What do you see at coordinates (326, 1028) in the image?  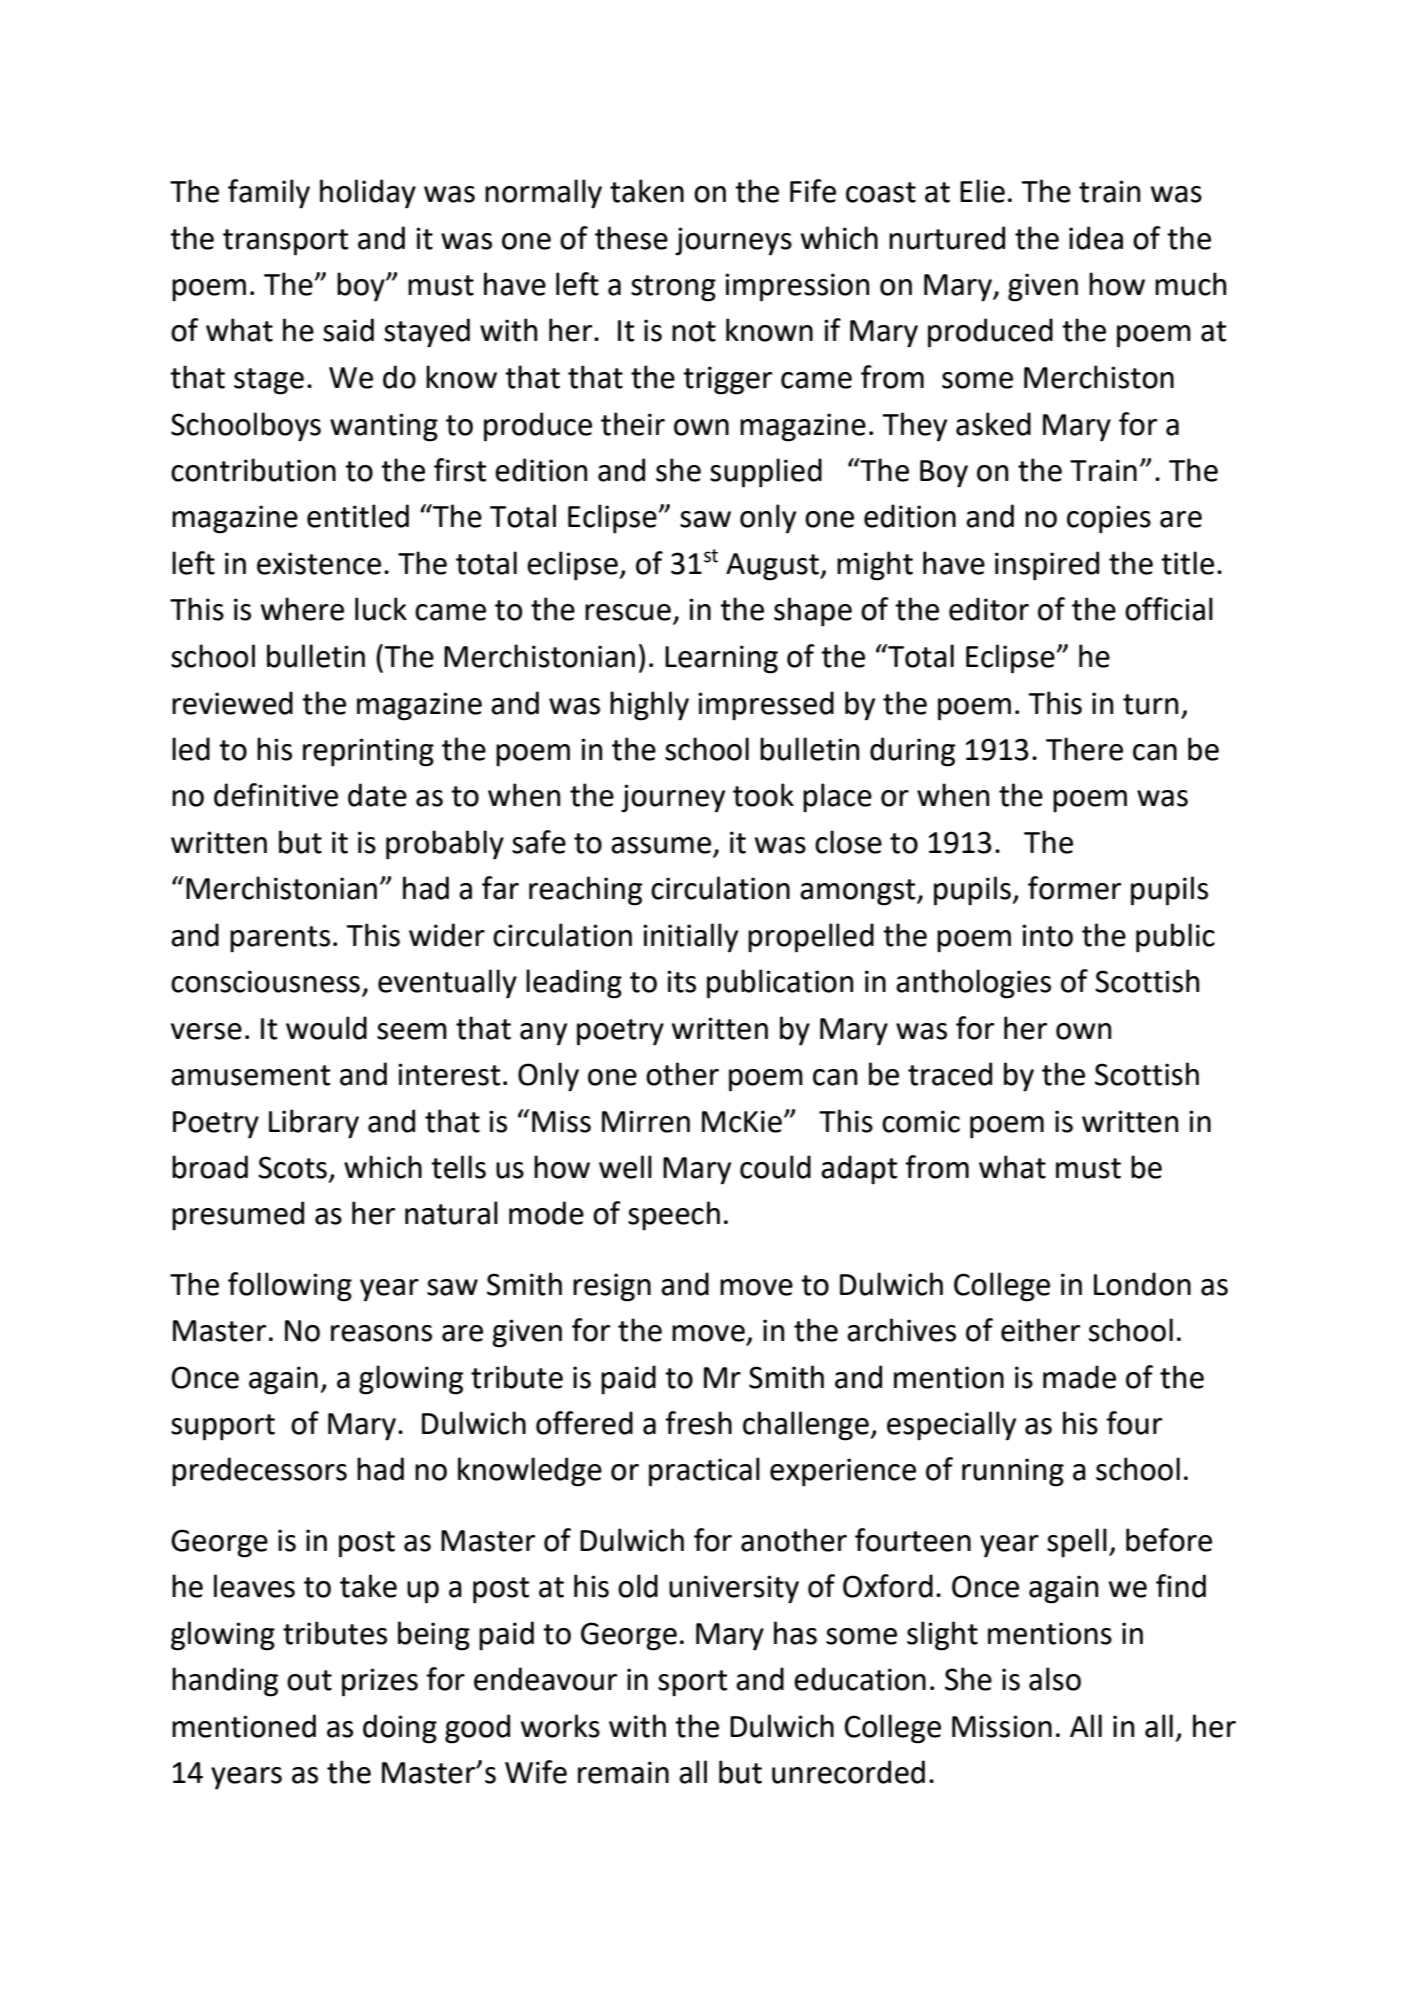 I see `would` at bounding box center [326, 1028].
